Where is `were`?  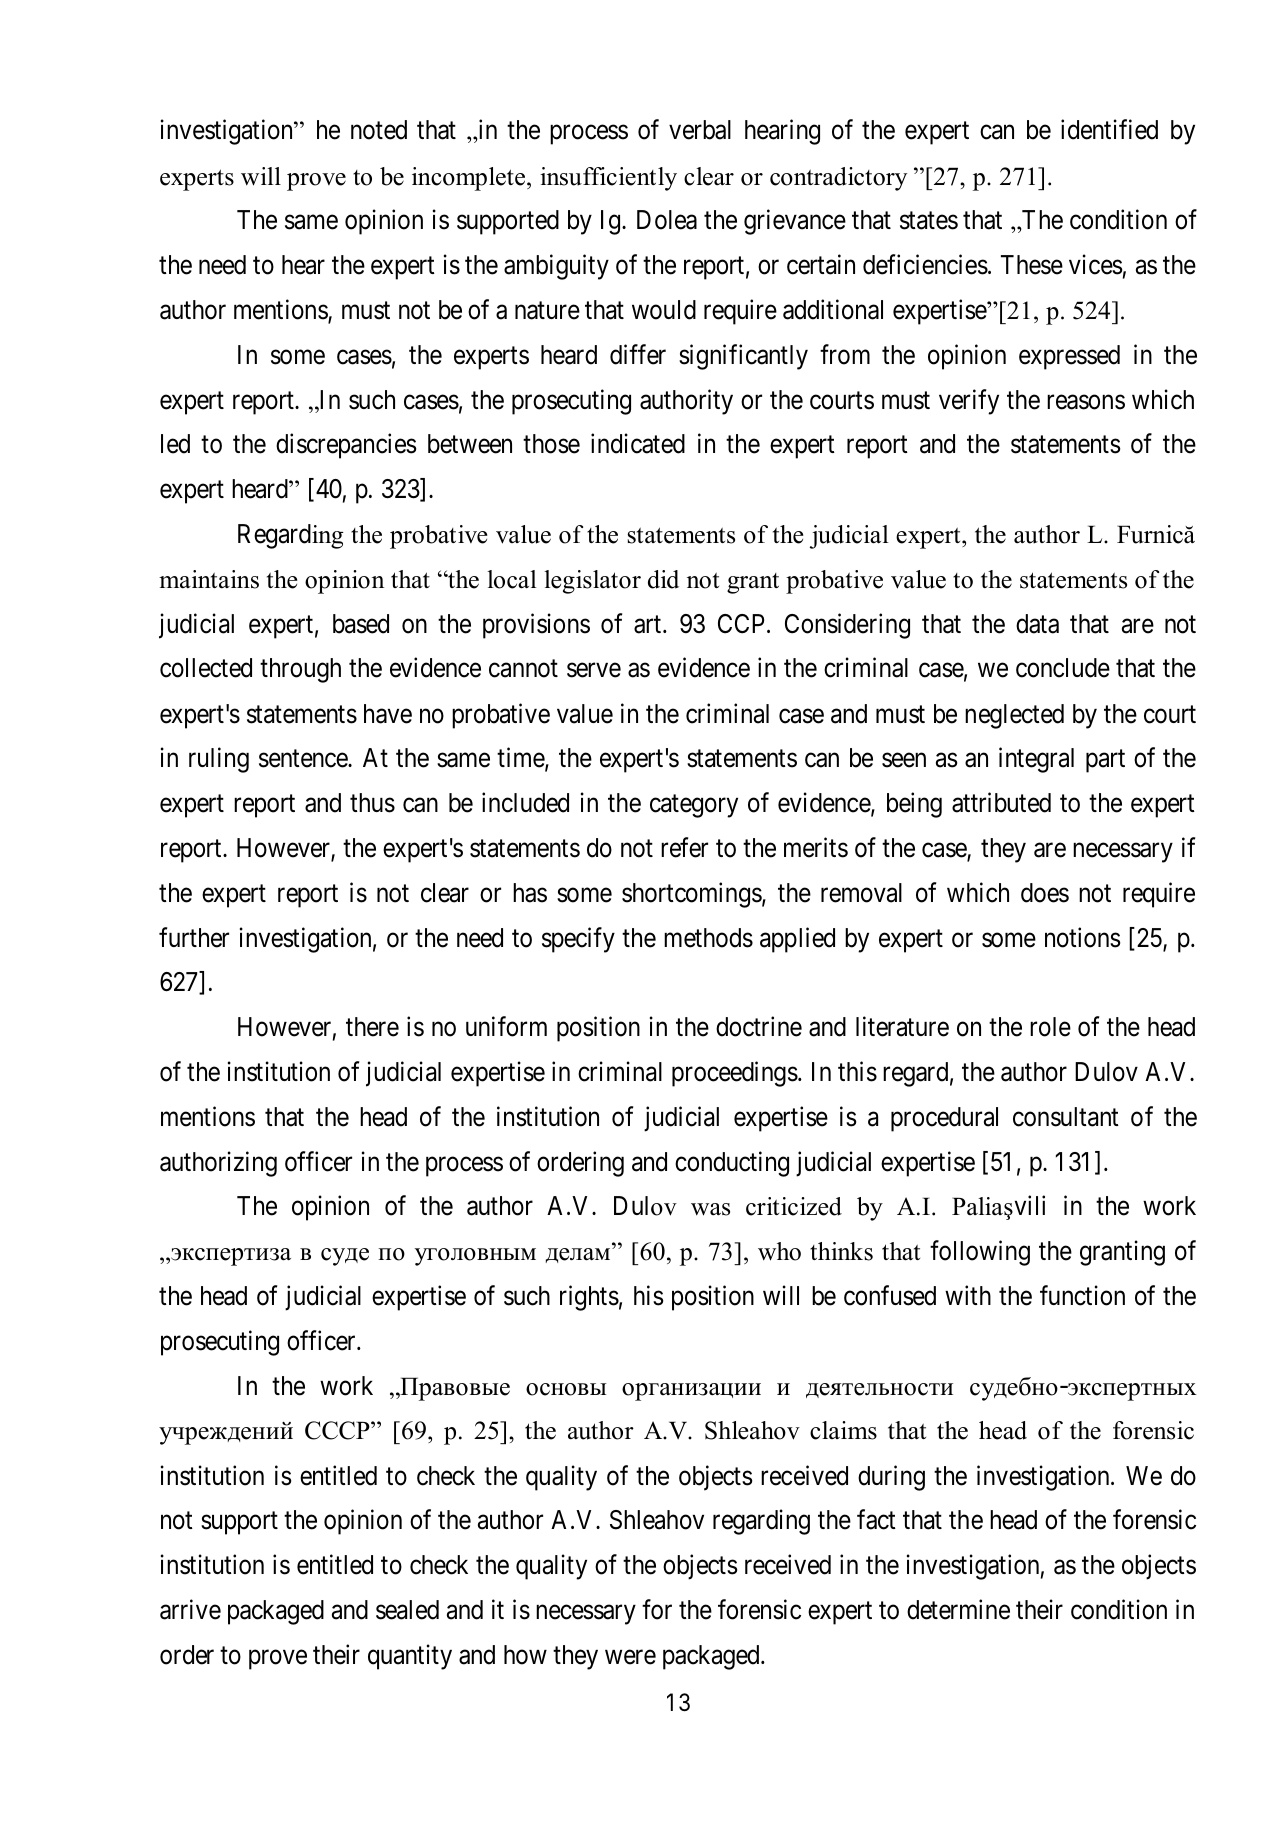
were is located at coordinates (630, 1657).
